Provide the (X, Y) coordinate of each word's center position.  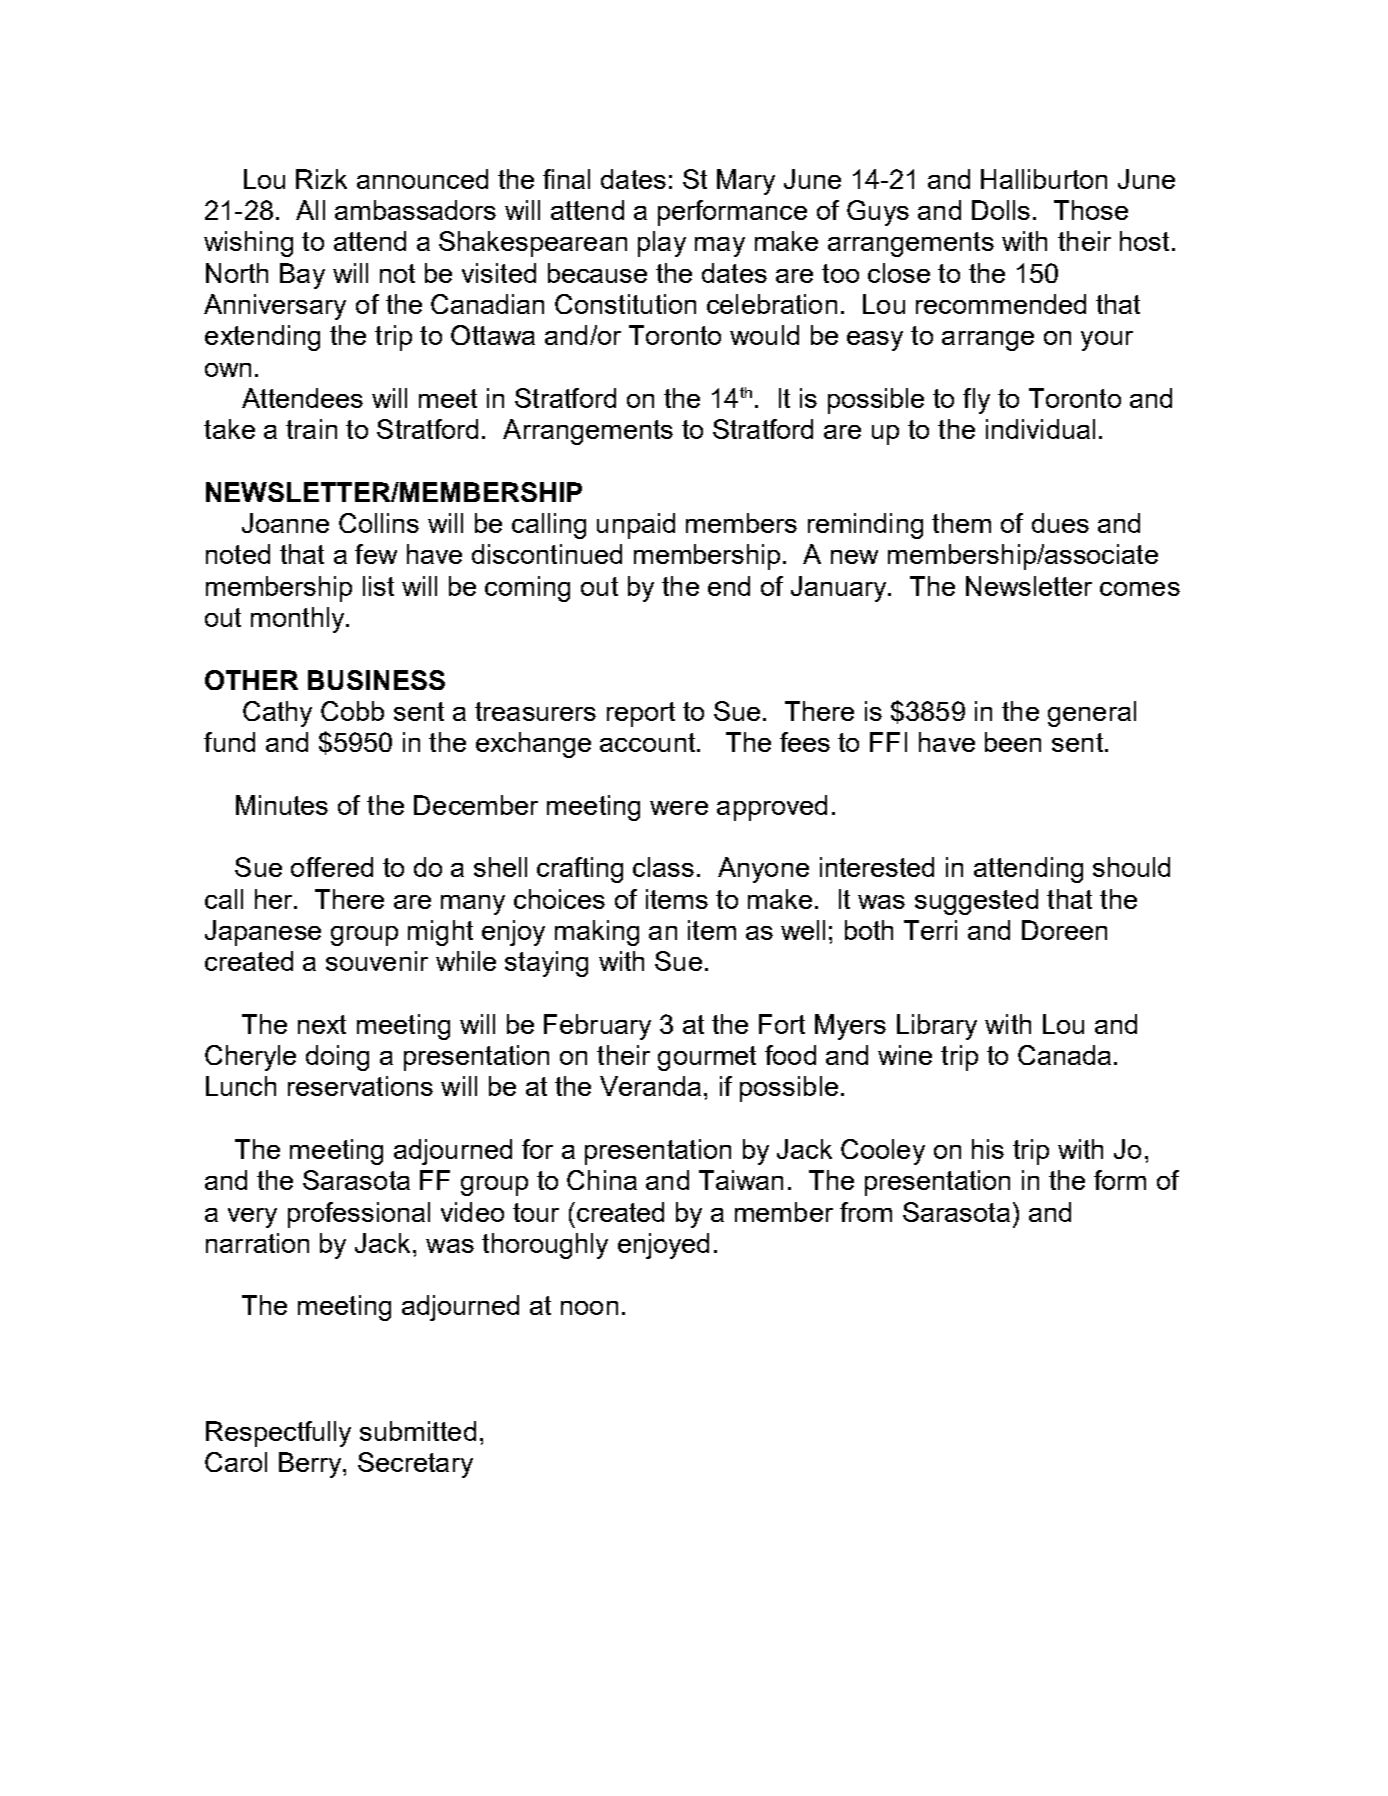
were (679, 808)
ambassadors (415, 210)
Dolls (1001, 210)
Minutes (282, 805)
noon (589, 1308)
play (662, 244)
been (1013, 742)
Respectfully (278, 1434)
